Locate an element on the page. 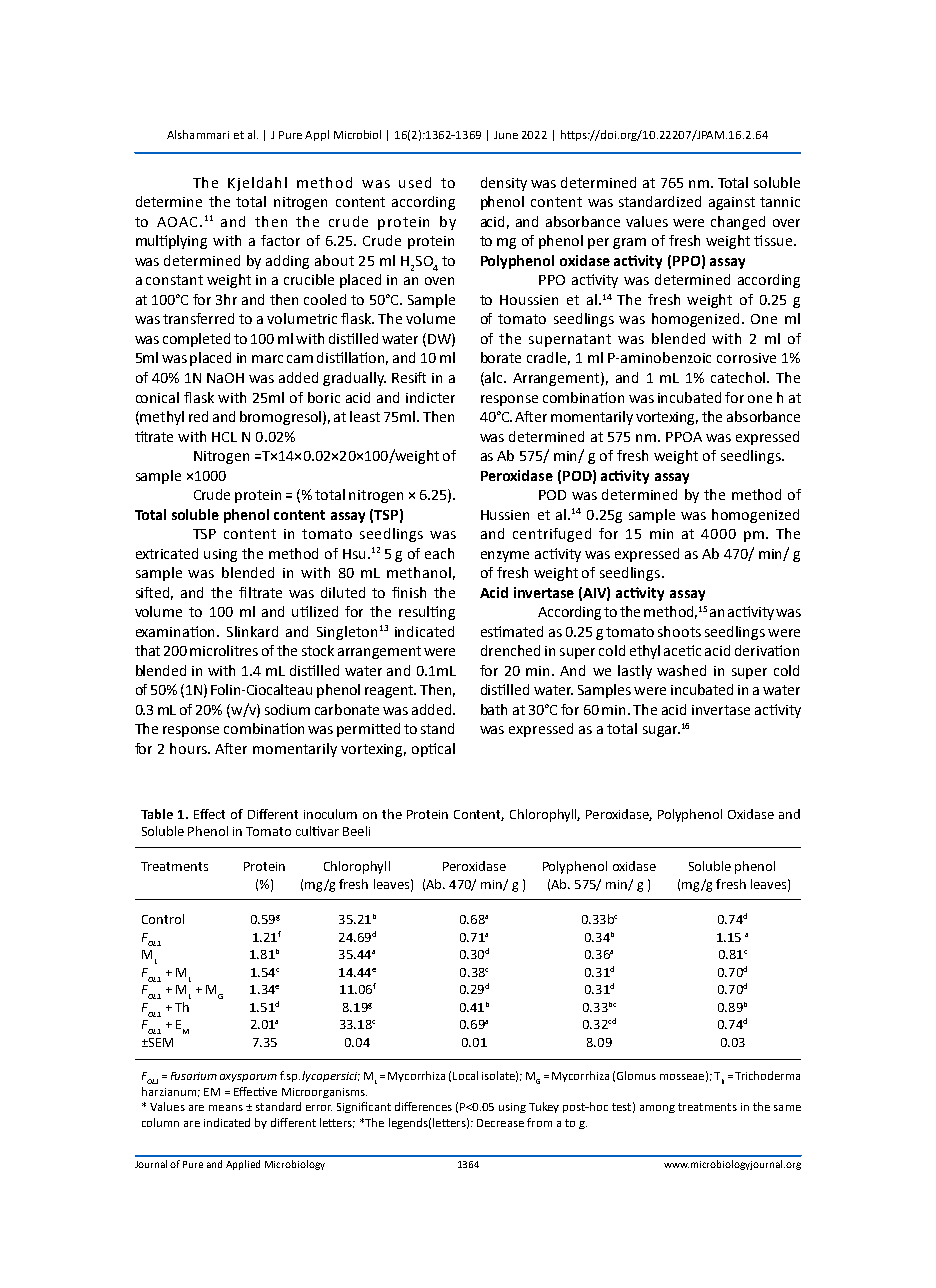  density is located at coordinates (504, 184).
